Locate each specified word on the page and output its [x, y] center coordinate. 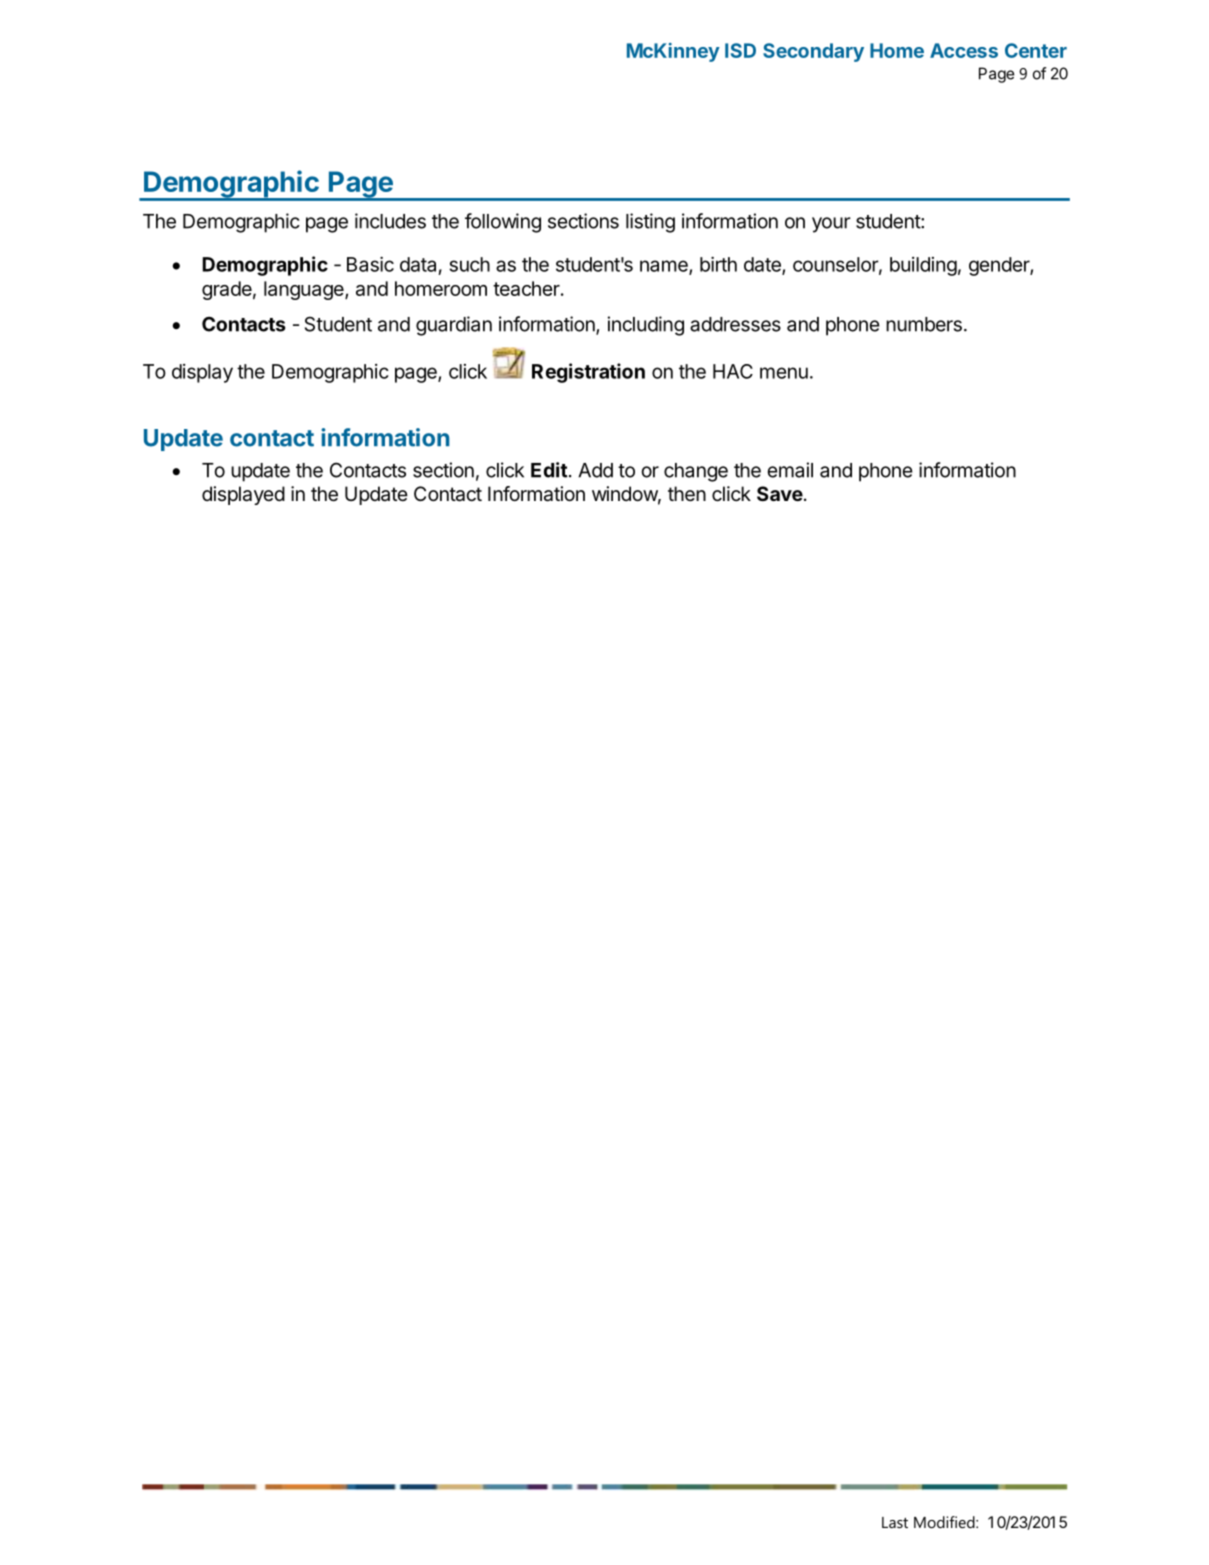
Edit [549, 470]
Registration [588, 373]
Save [780, 493]
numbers [924, 324]
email [790, 470]
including [645, 326]
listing [650, 223]
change [696, 472]
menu [784, 373]
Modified [945, 1522]
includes [390, 221]
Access [964, 50]
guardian [454, 326]
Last [895, 1522]
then [687, 494]
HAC [733, 371]
